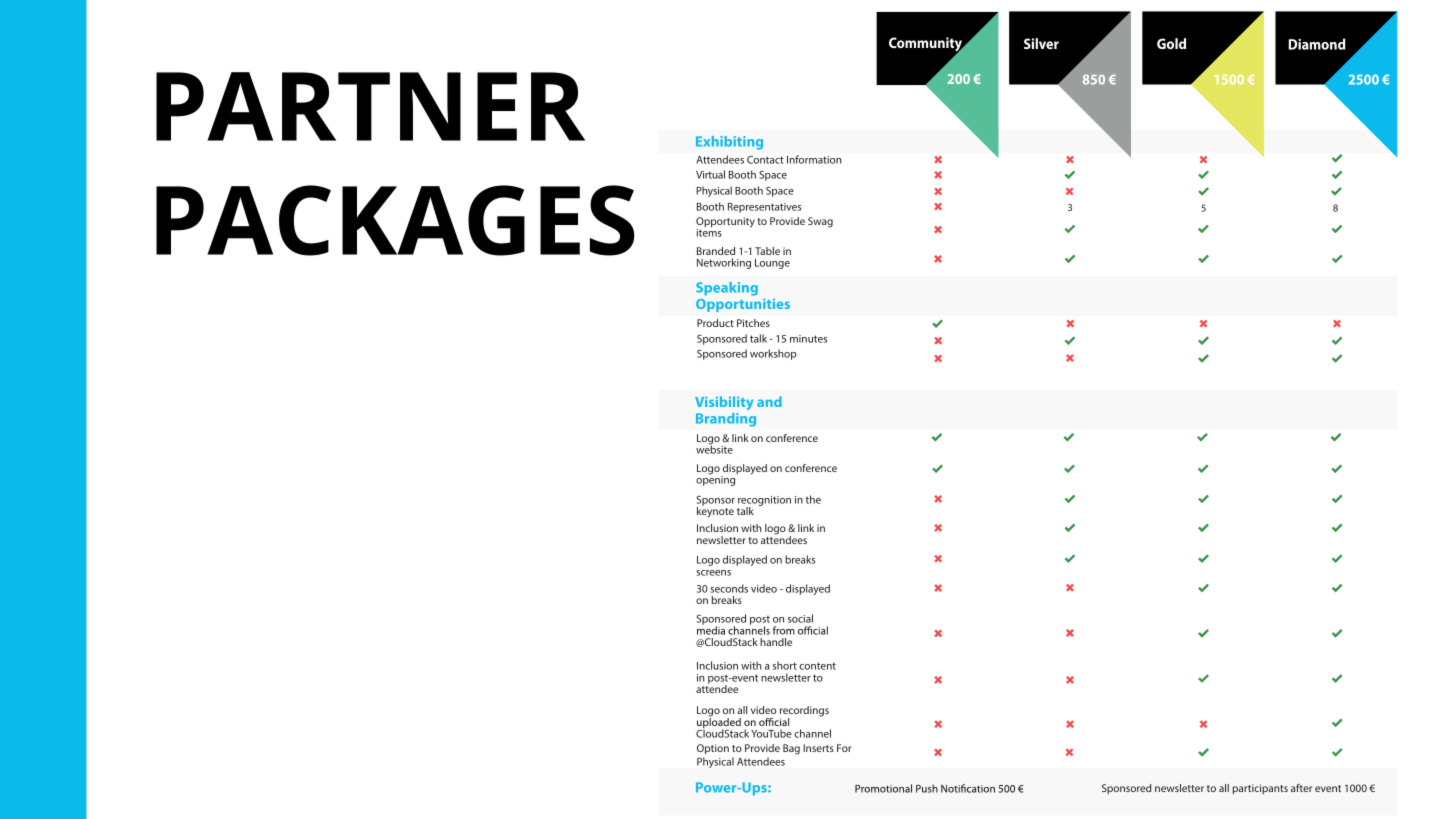  What do you see at coordinates (370, 106) in the screenshot?
I see `PARTNER` at bounding box center [370, 106].
